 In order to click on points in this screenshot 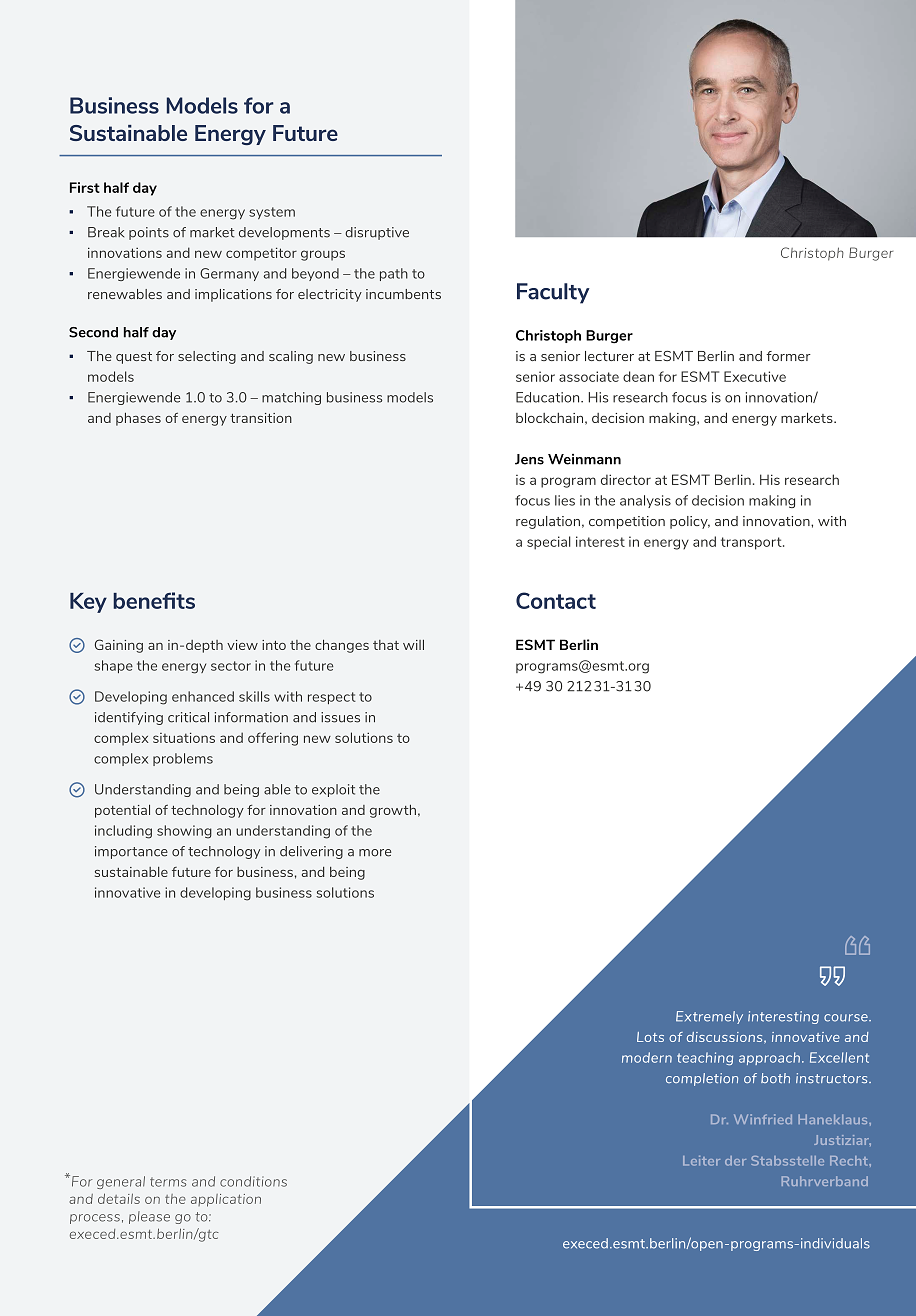, I will do `click(149, 233)`.
